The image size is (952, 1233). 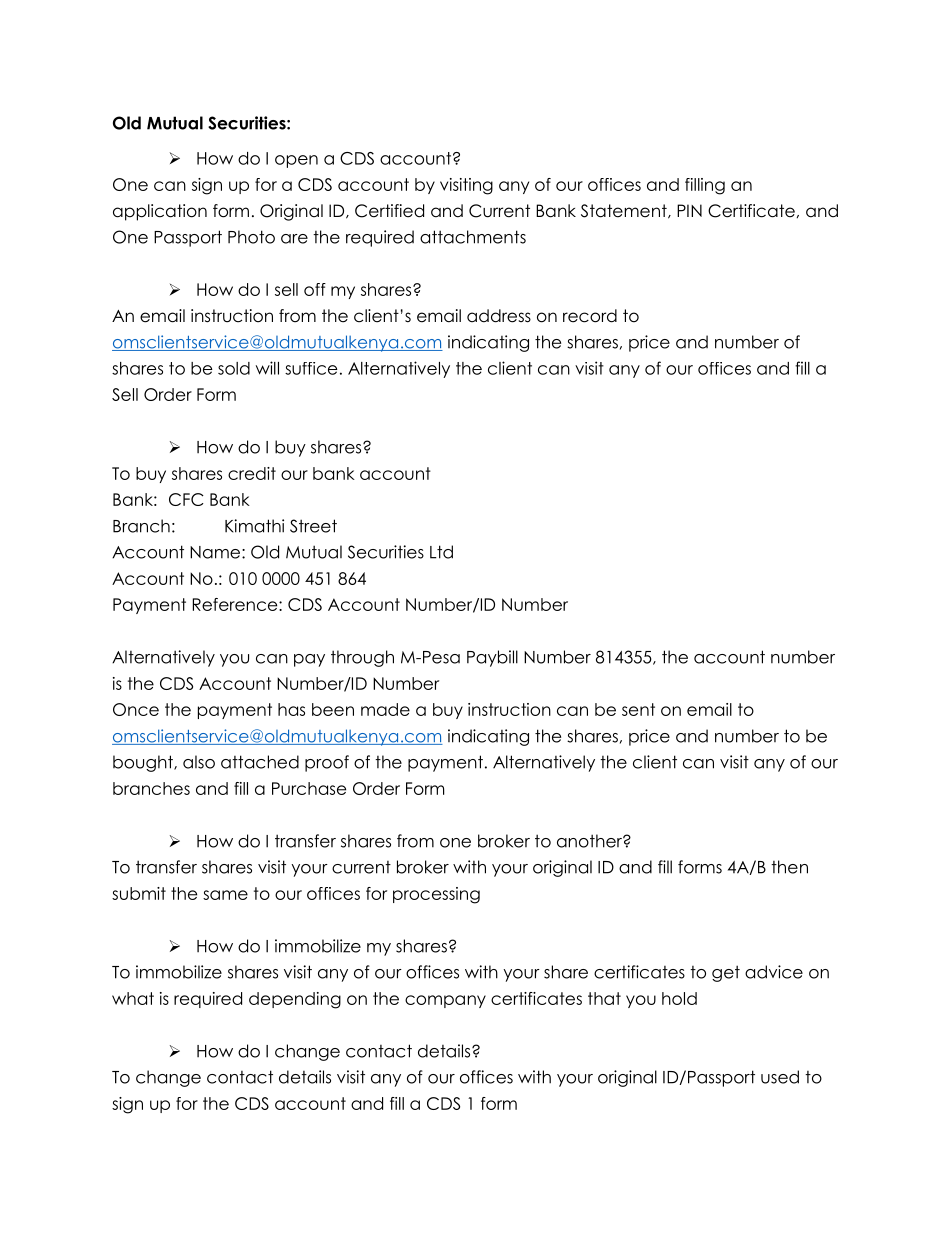 What do you see at coordinates (252, 473) in the page?
I see `credit` at bounding box center [252, 473].
